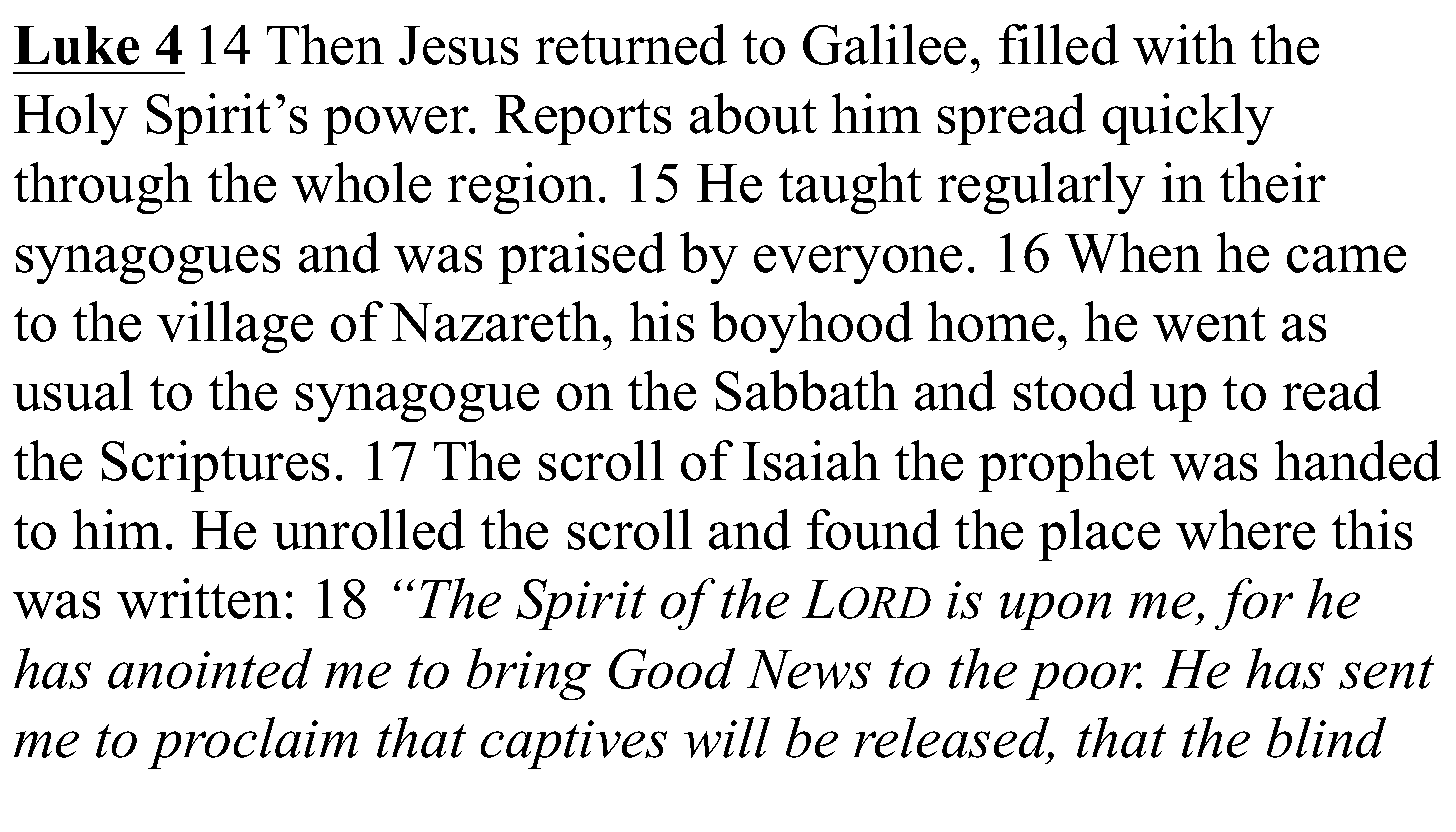  Describe the element at coordinates (325, 44) in the page. I see `Then` at that location.
